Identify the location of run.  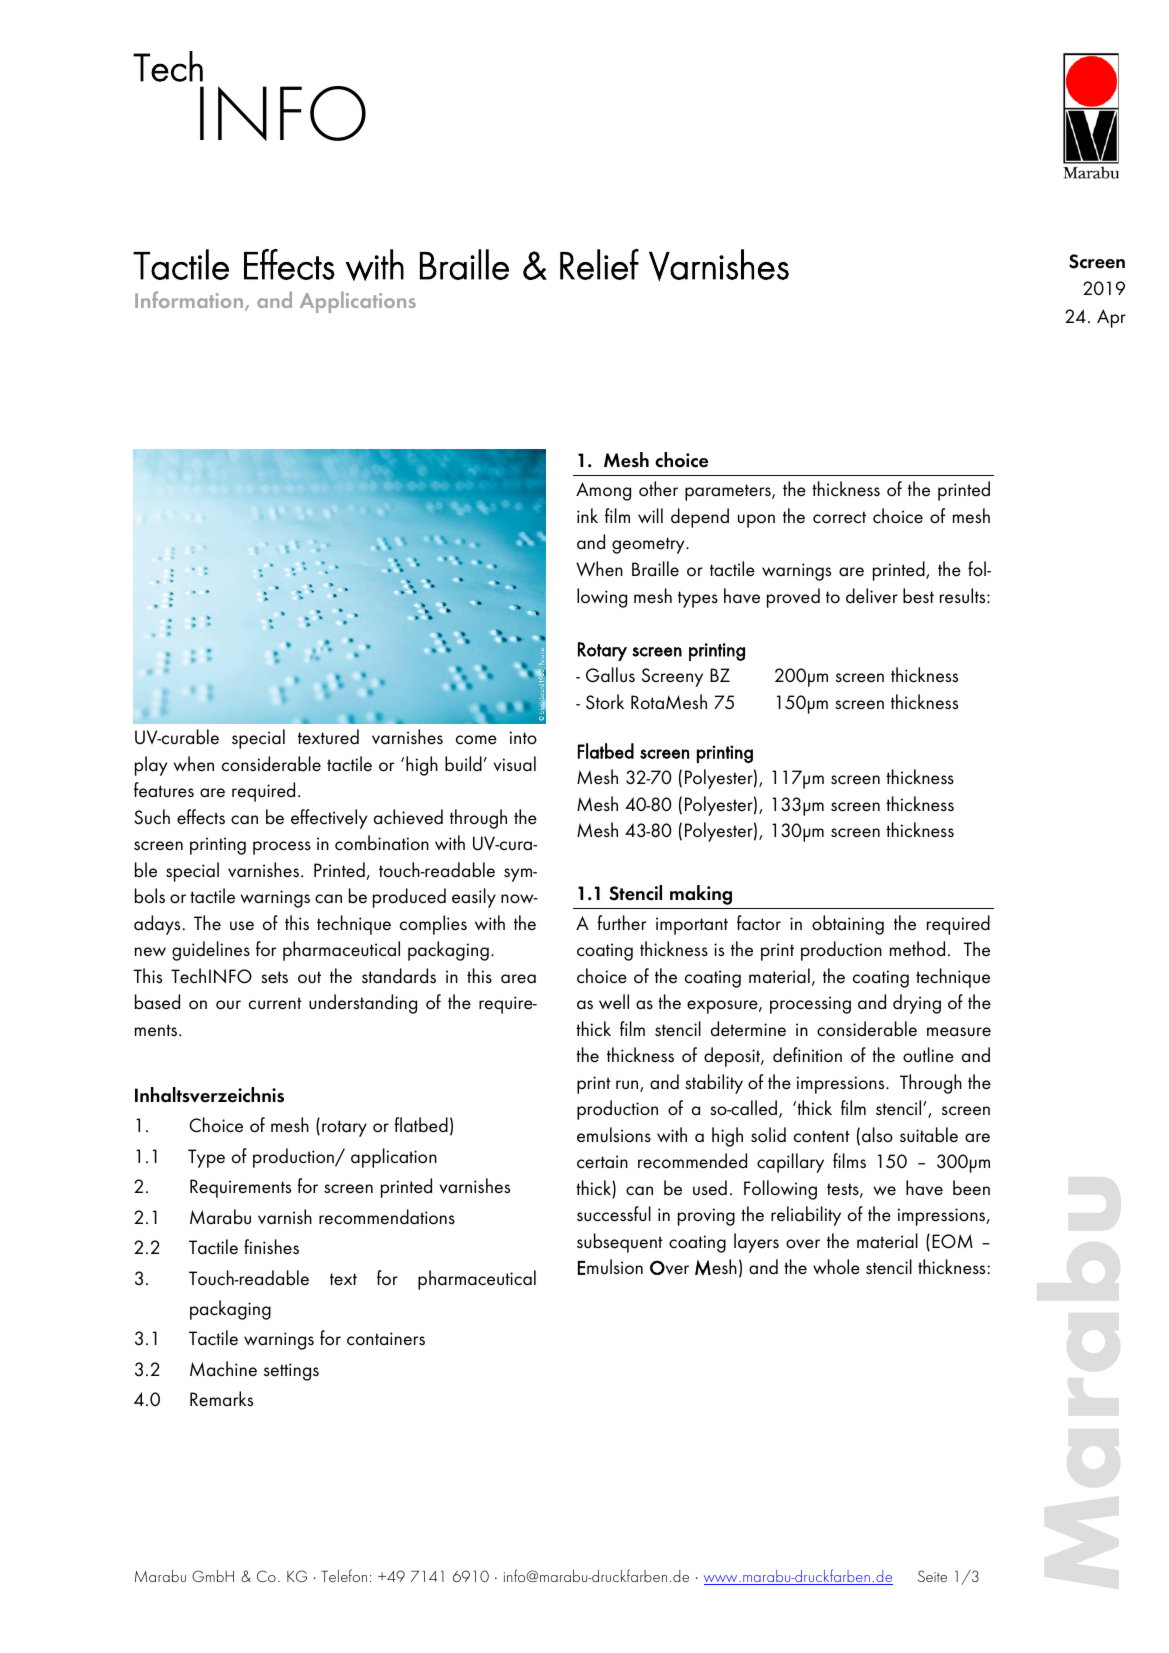
(628, 1086).
